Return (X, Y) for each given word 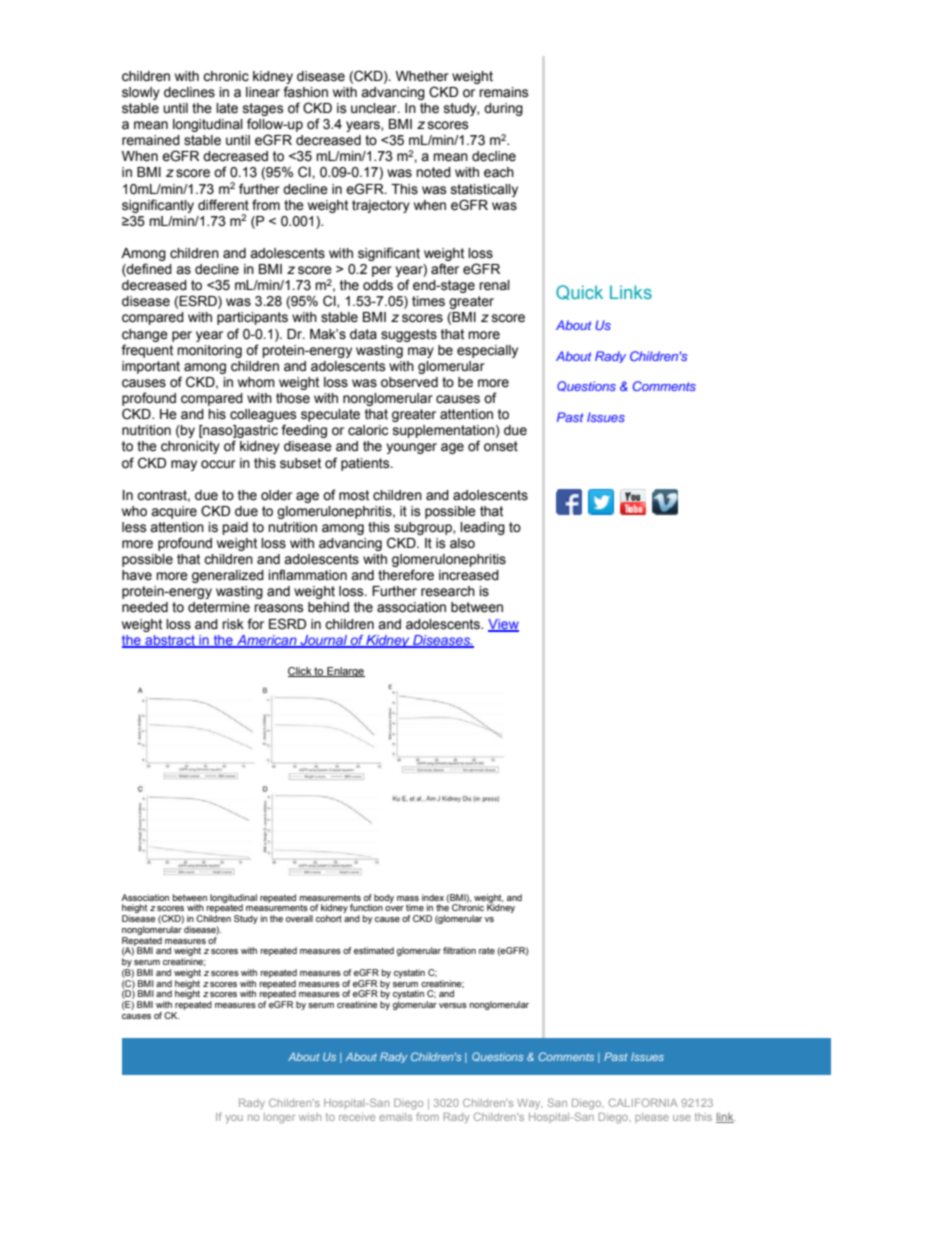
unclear (375, 108)
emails (395, 1117)
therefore (406, 575)
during (503, 109)
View (503, 625)
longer (279, 1118)
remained (151, 140)
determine (219, 607)
